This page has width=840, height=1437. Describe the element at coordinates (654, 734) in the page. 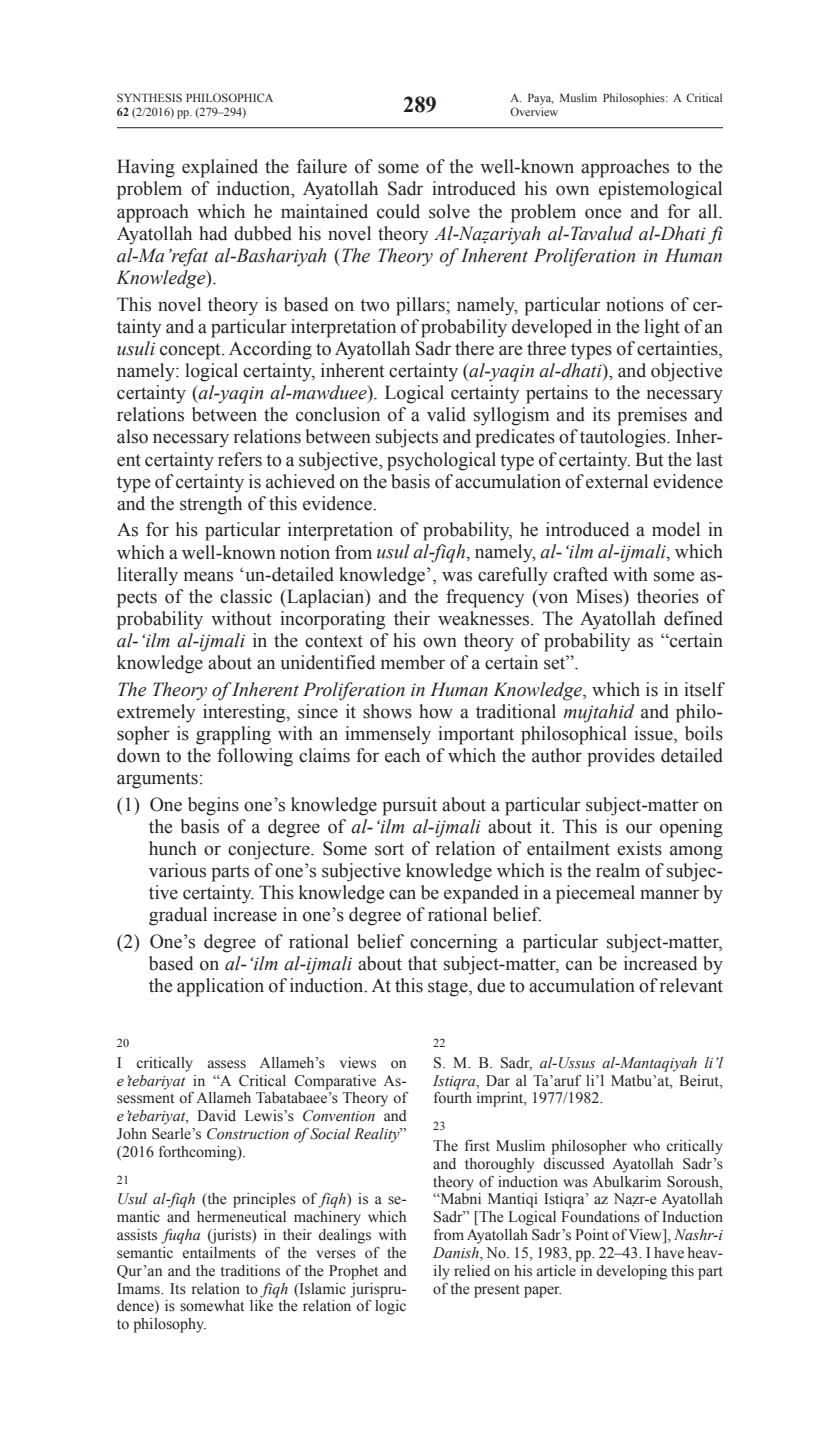

I see `issue` at that location.
